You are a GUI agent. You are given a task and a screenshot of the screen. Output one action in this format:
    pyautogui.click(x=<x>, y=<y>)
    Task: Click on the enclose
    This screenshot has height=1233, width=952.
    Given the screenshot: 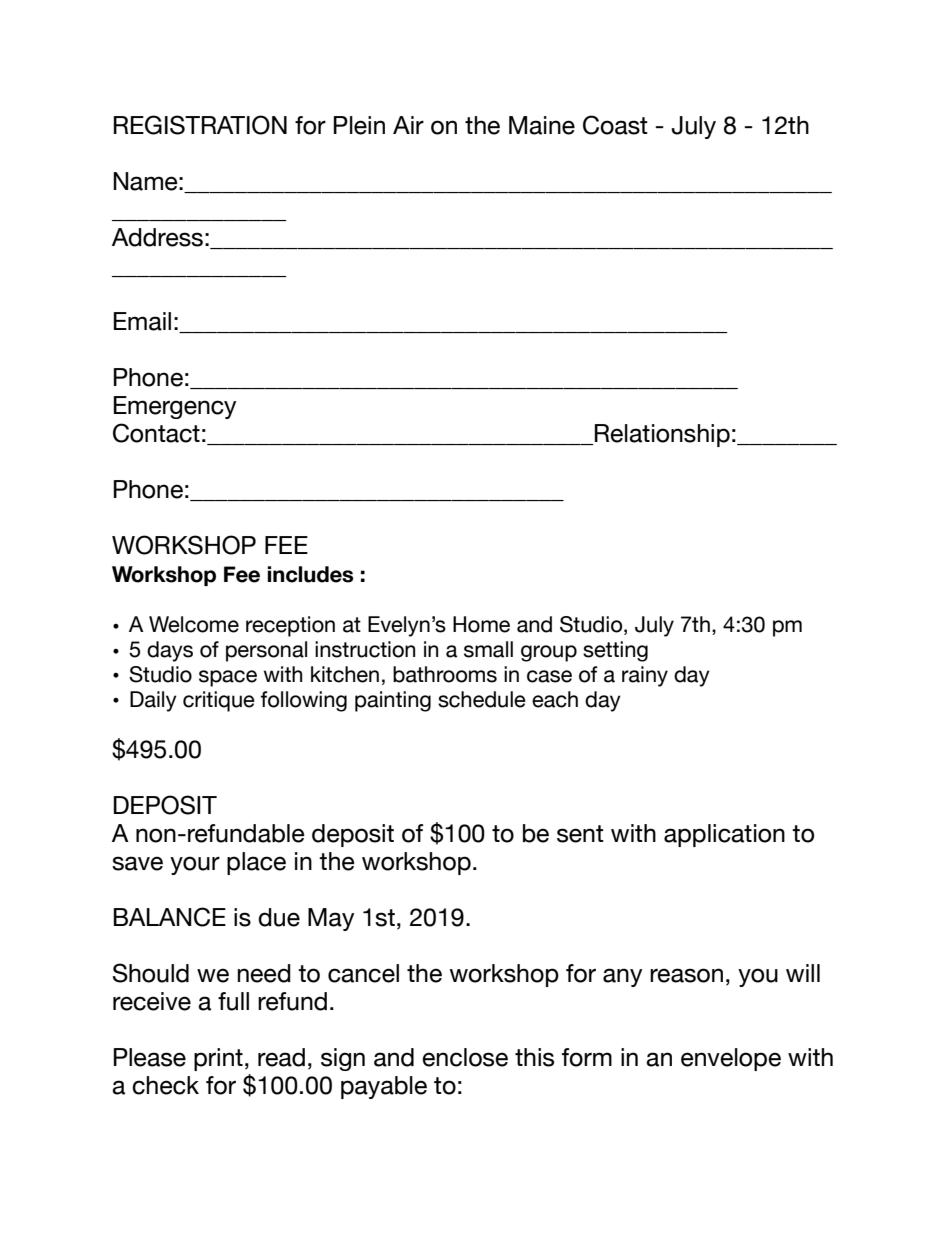 What is the action you would take?
    pyautogui.click(x=465, y=1057)
